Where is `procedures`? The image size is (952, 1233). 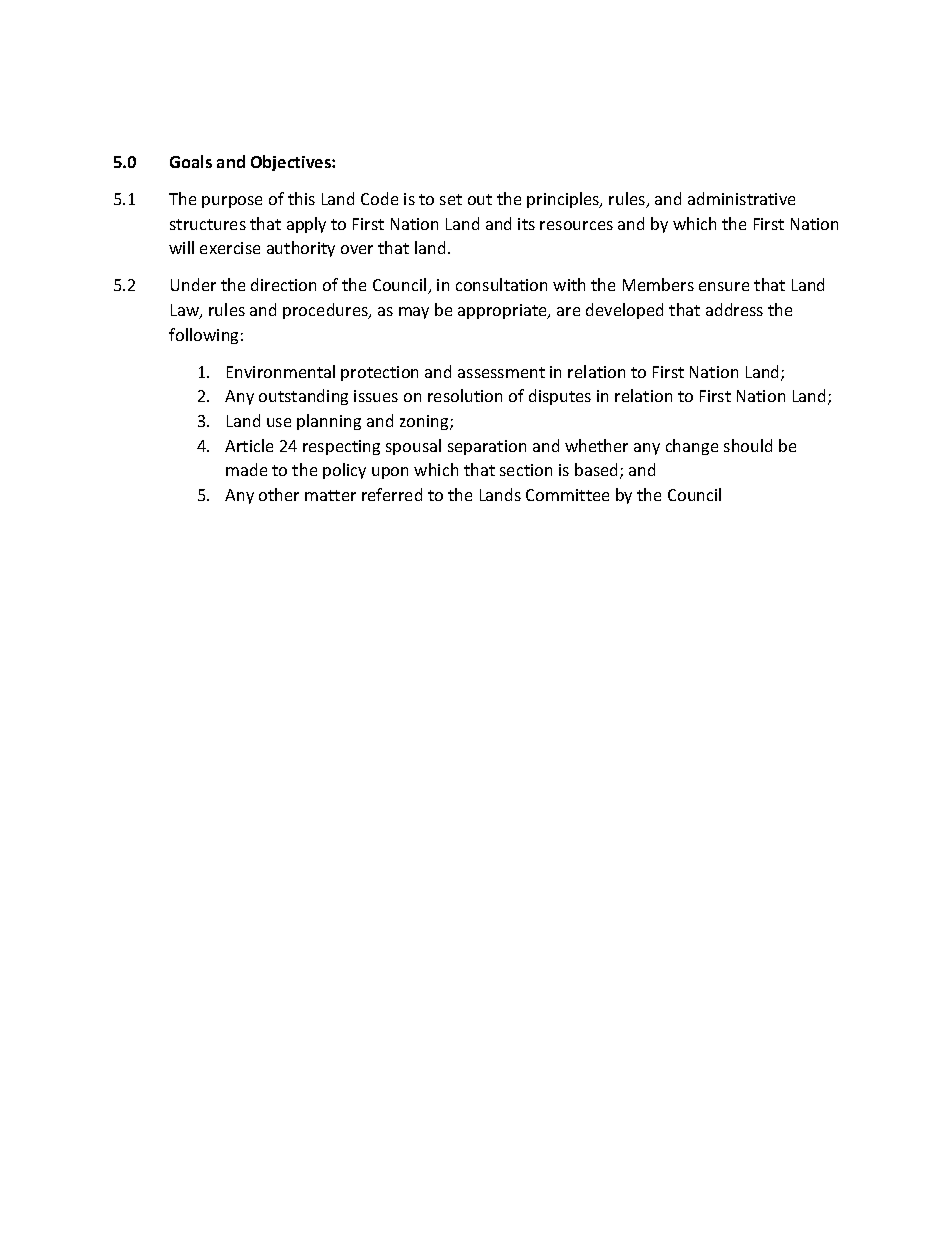 procedures is located at coordinates (326, 311).
